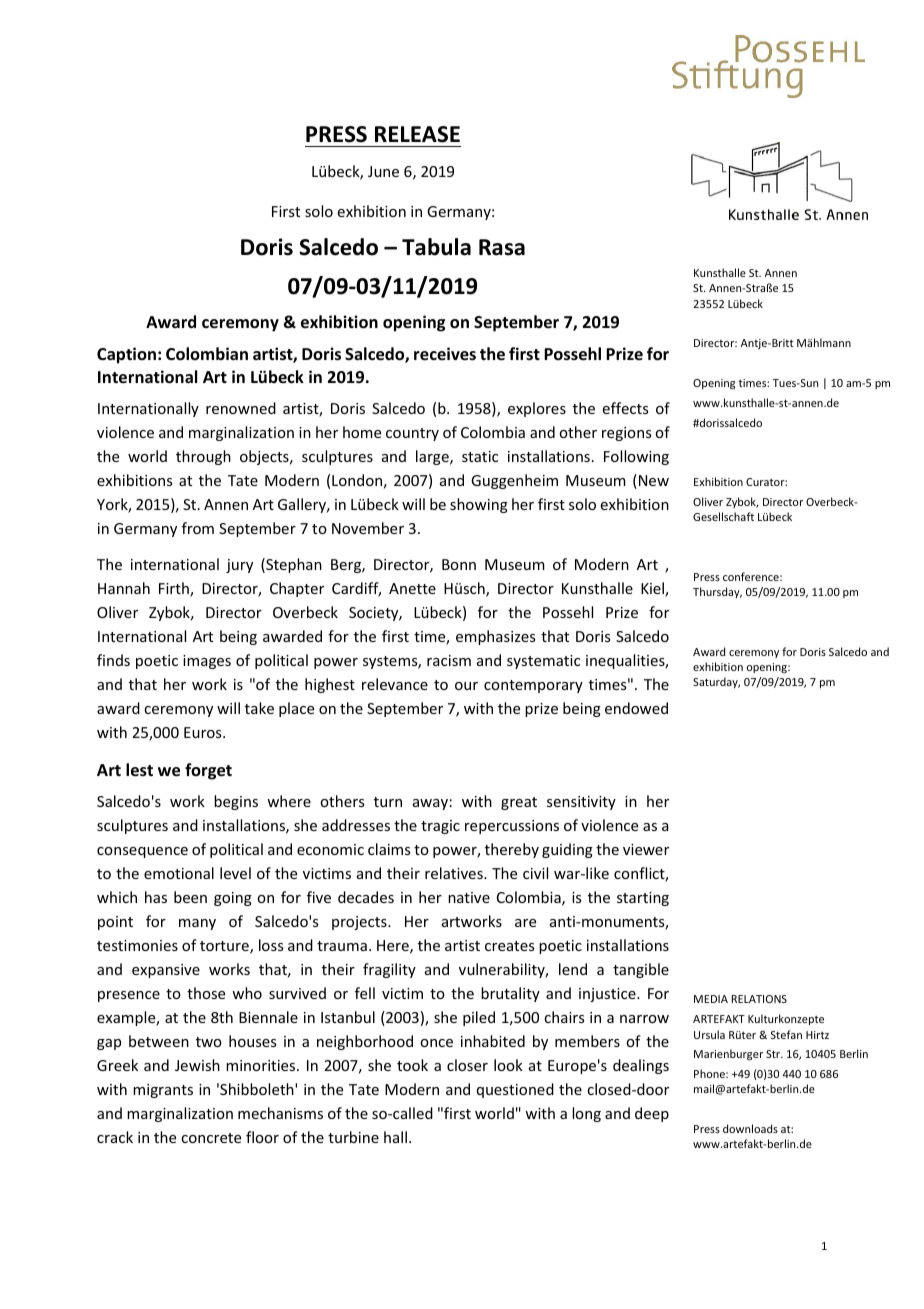  Describe the element at coordinates (417, 134) in the screenshot. I see `RELEASE` at that location.
